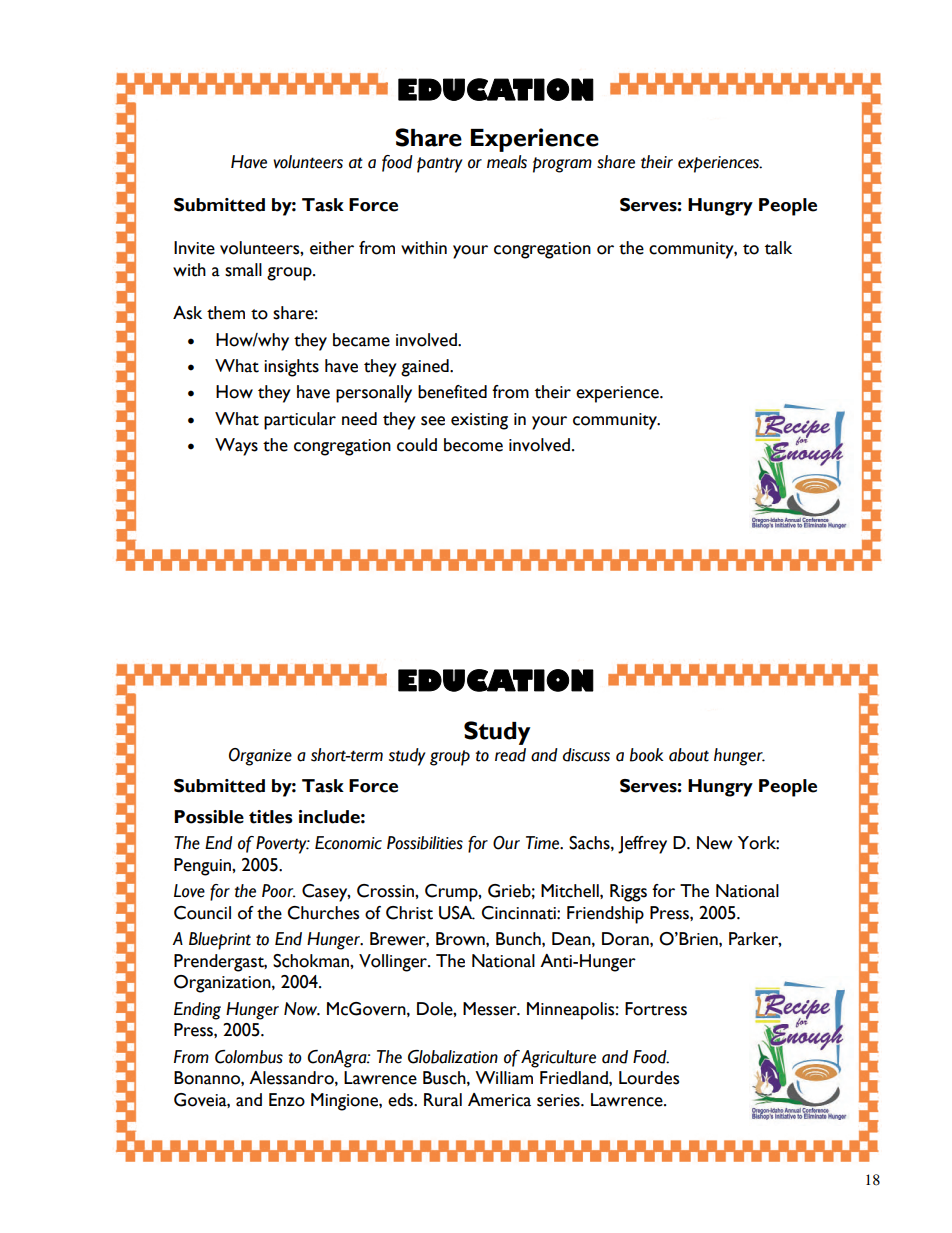  Describe the element at coordinates (507, 162) in the document. I see `meals` at that location.
